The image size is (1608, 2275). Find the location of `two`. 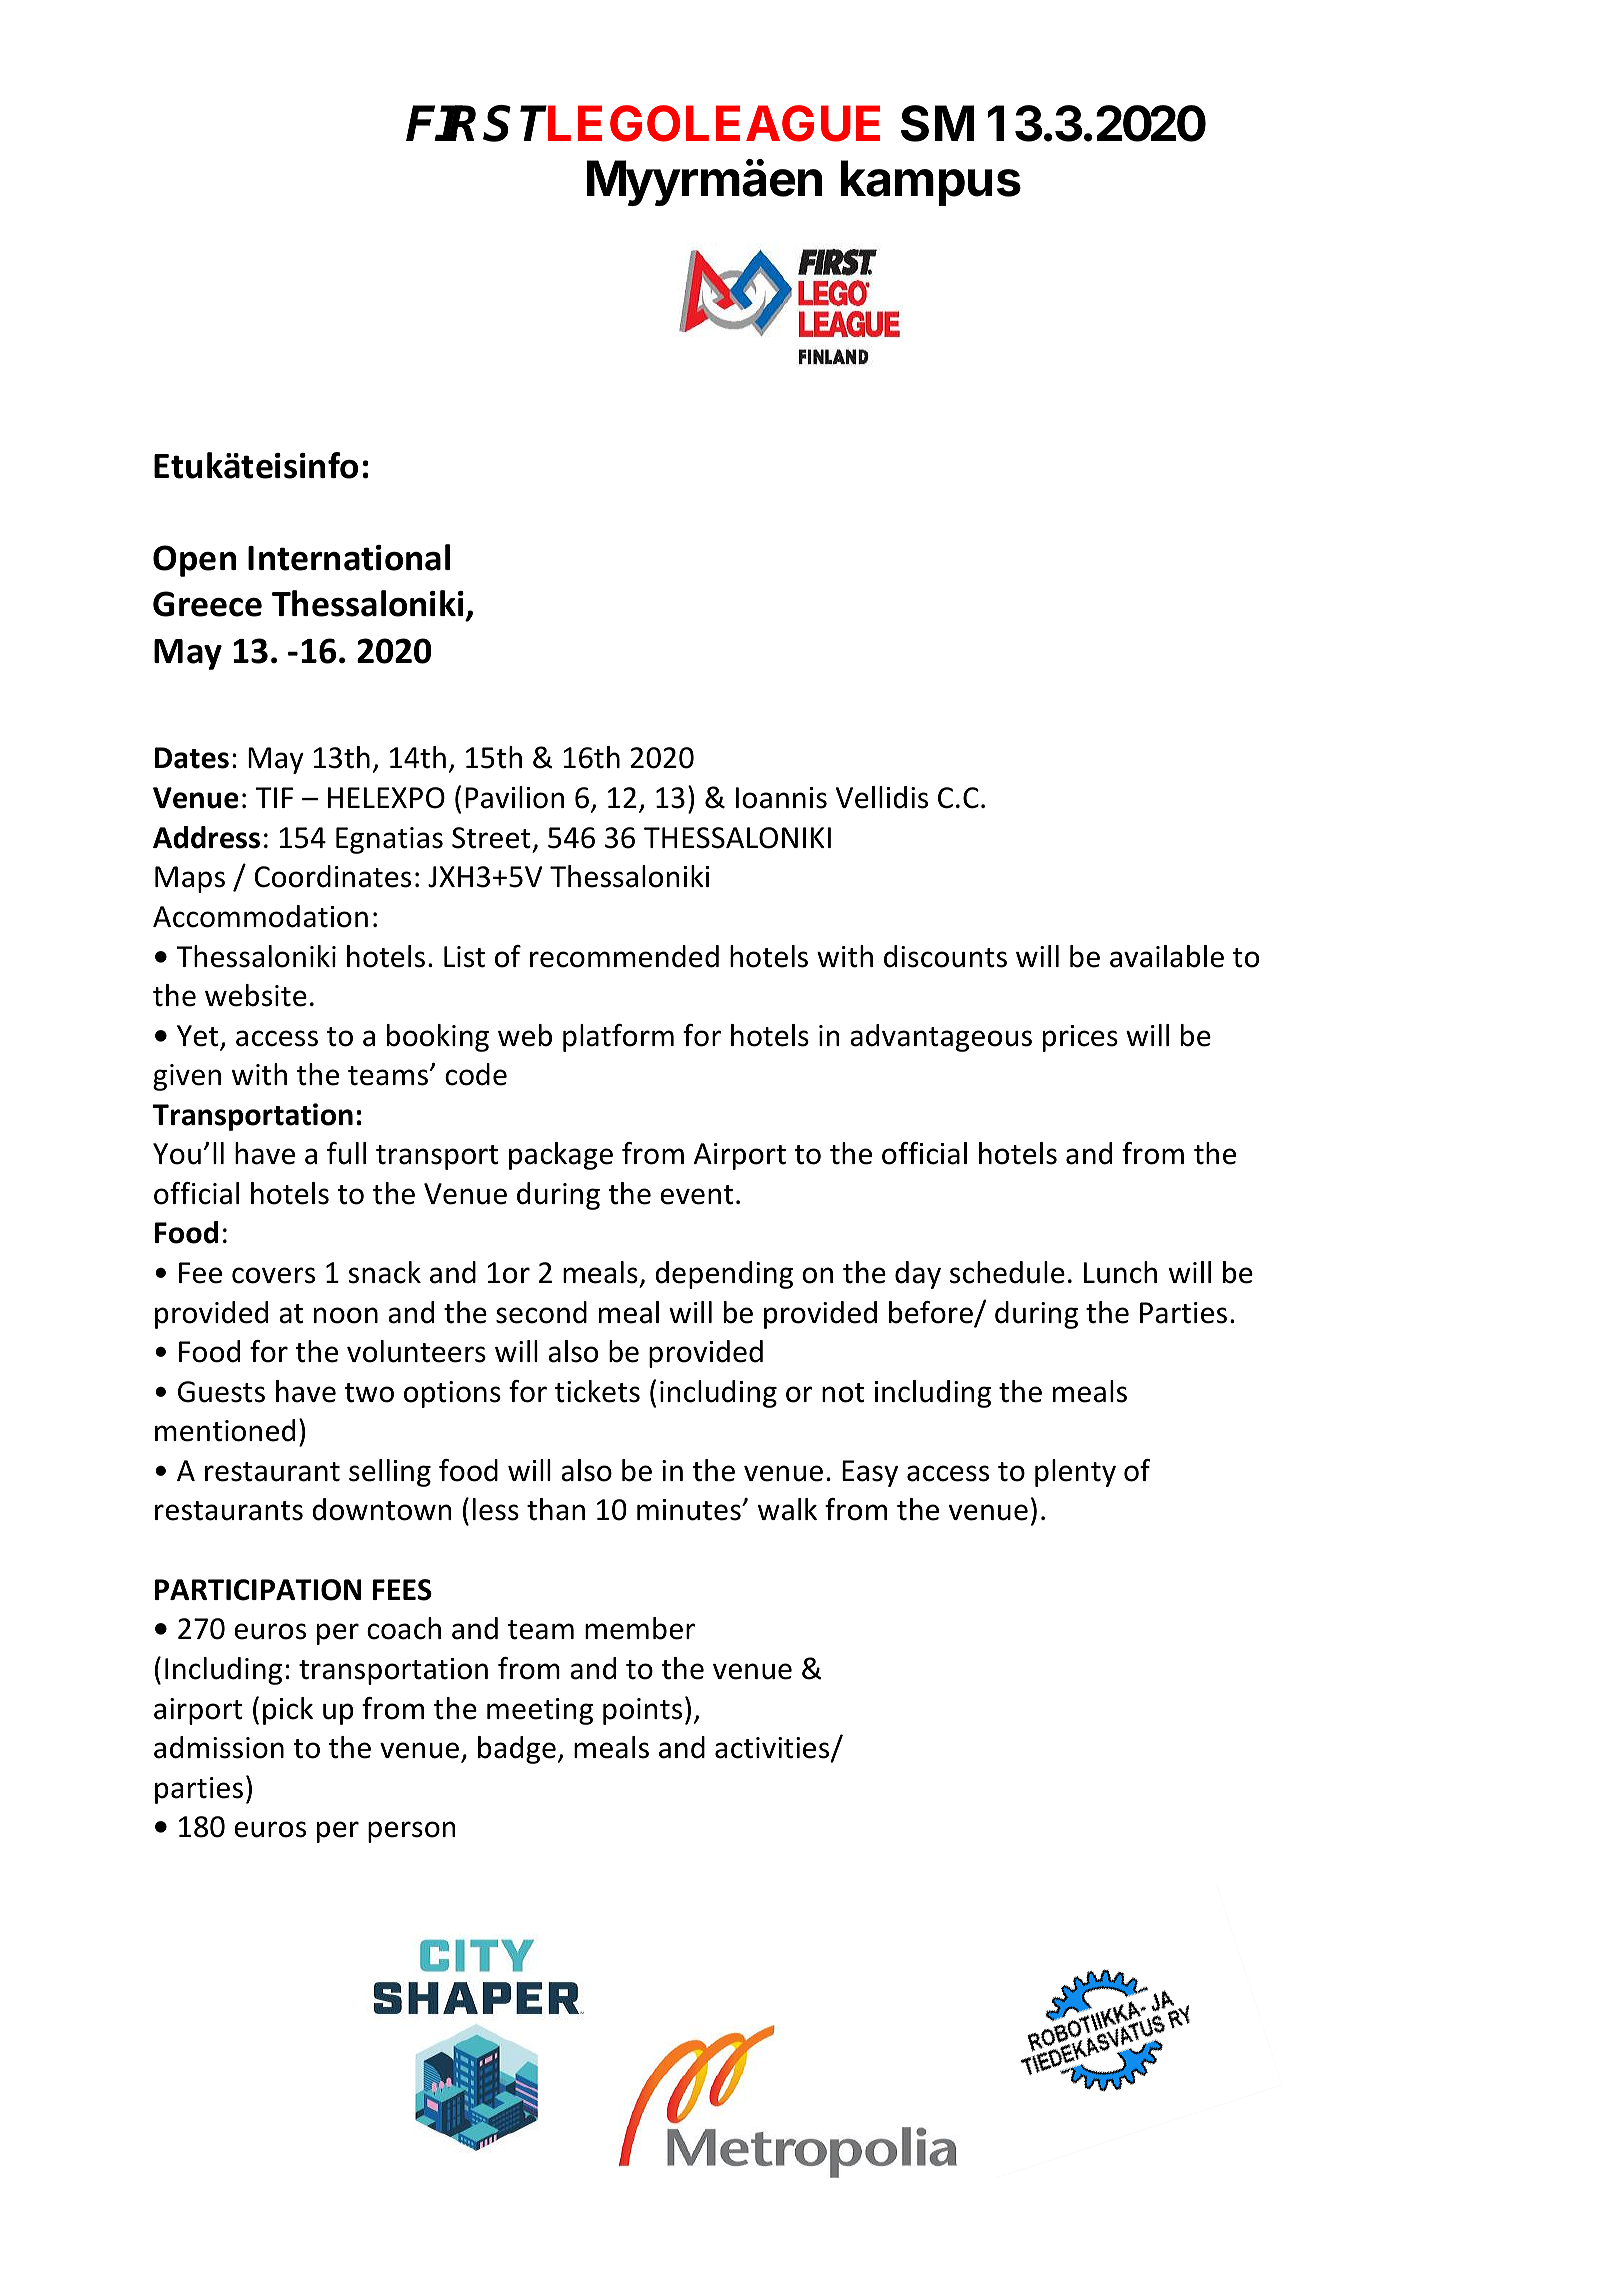

two is located at coordinates (369, 1393).
